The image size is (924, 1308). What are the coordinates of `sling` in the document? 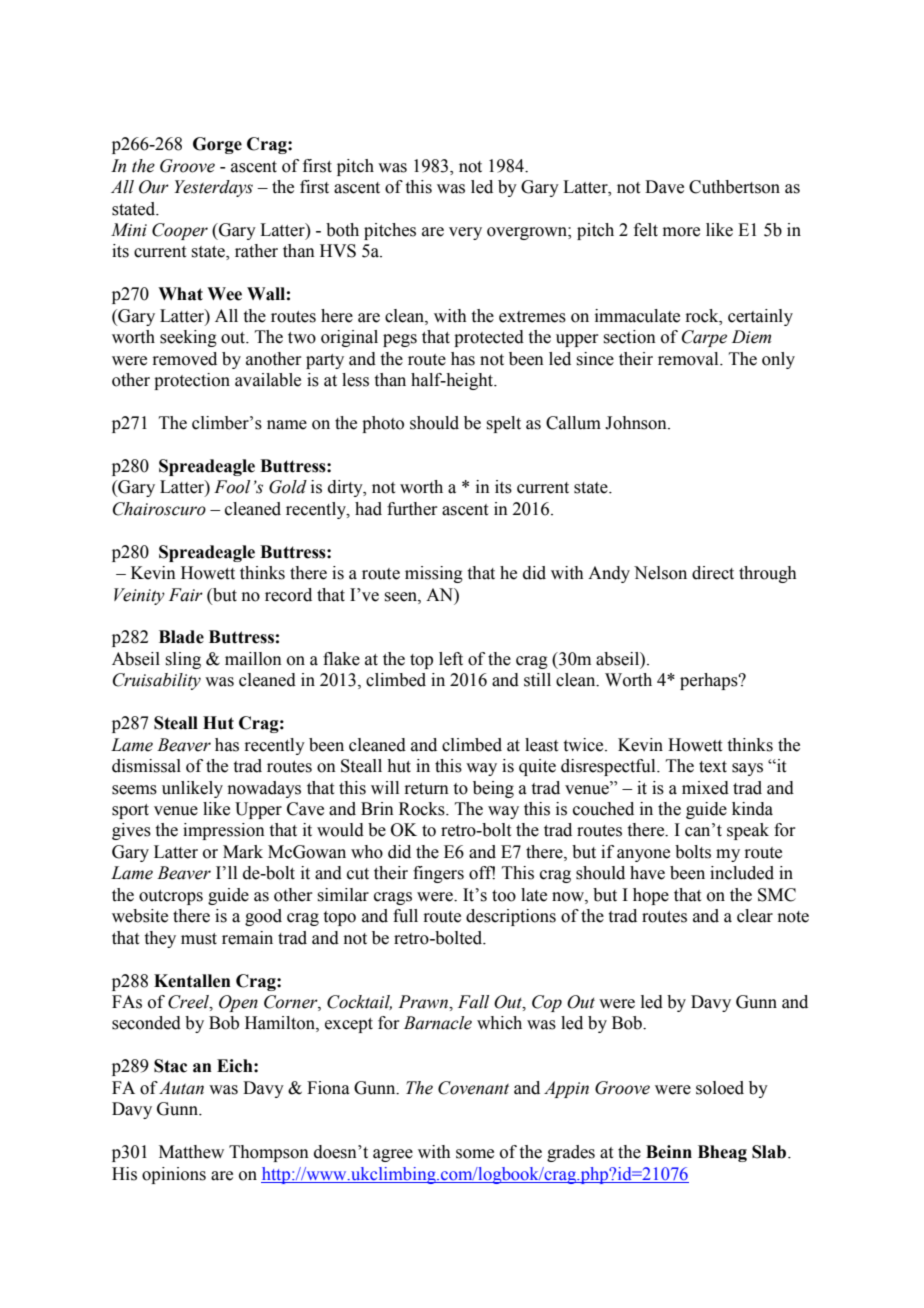 It's located at (183, 660).
